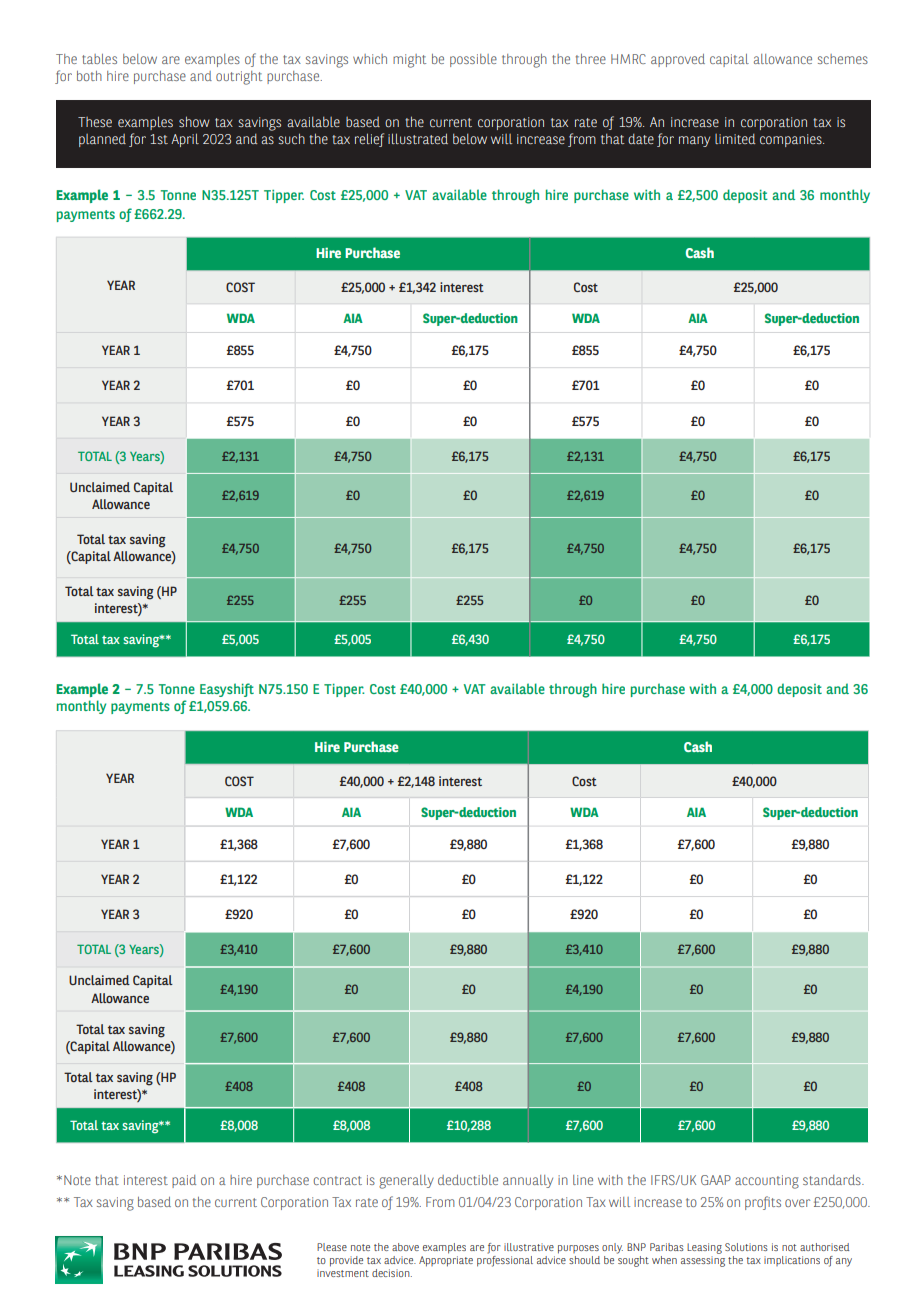 The width and height of the page is (924, 1308). I want to click on GAAP, so click(716, 1180).
